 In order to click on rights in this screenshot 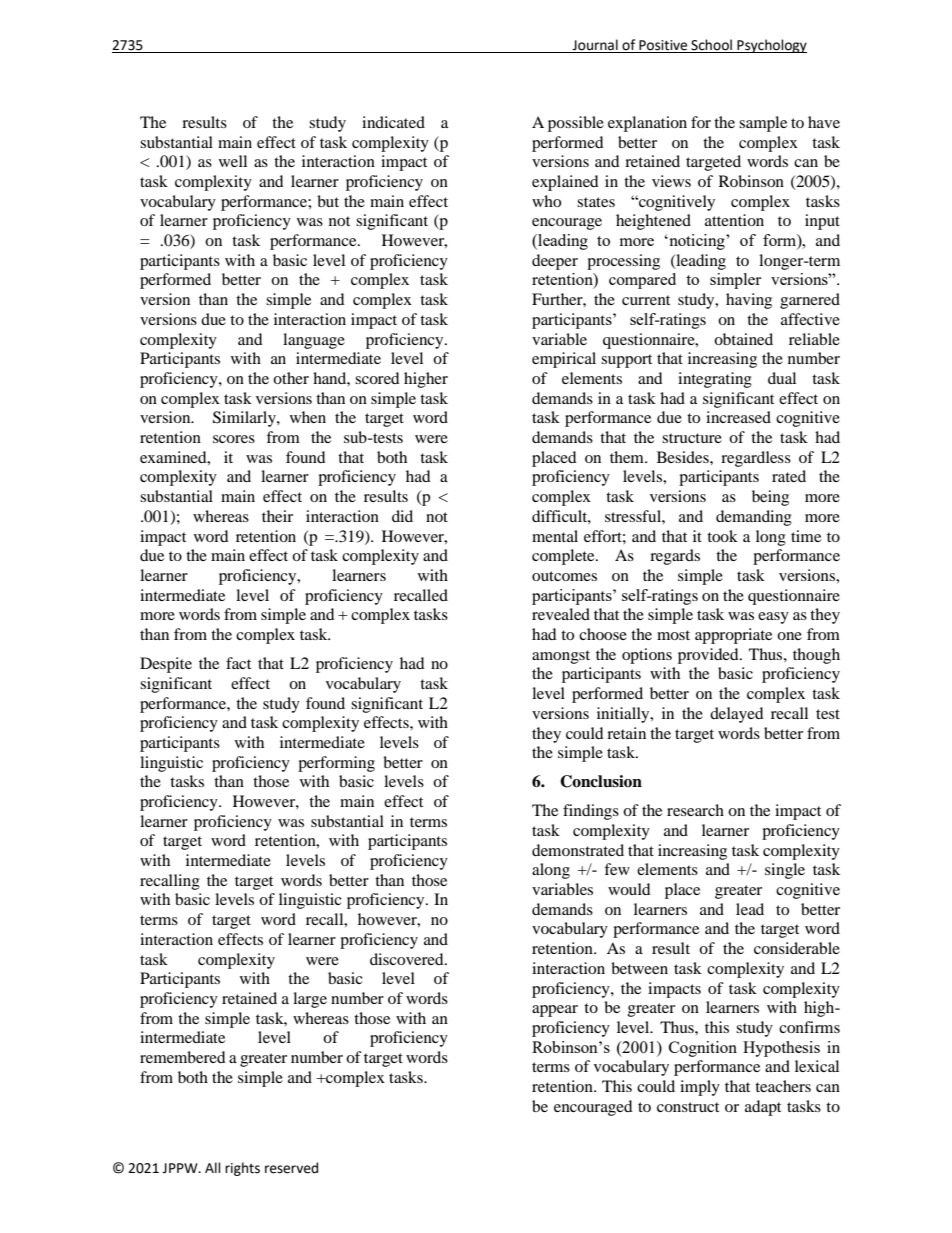, I will do `click(242, 1169)`.
